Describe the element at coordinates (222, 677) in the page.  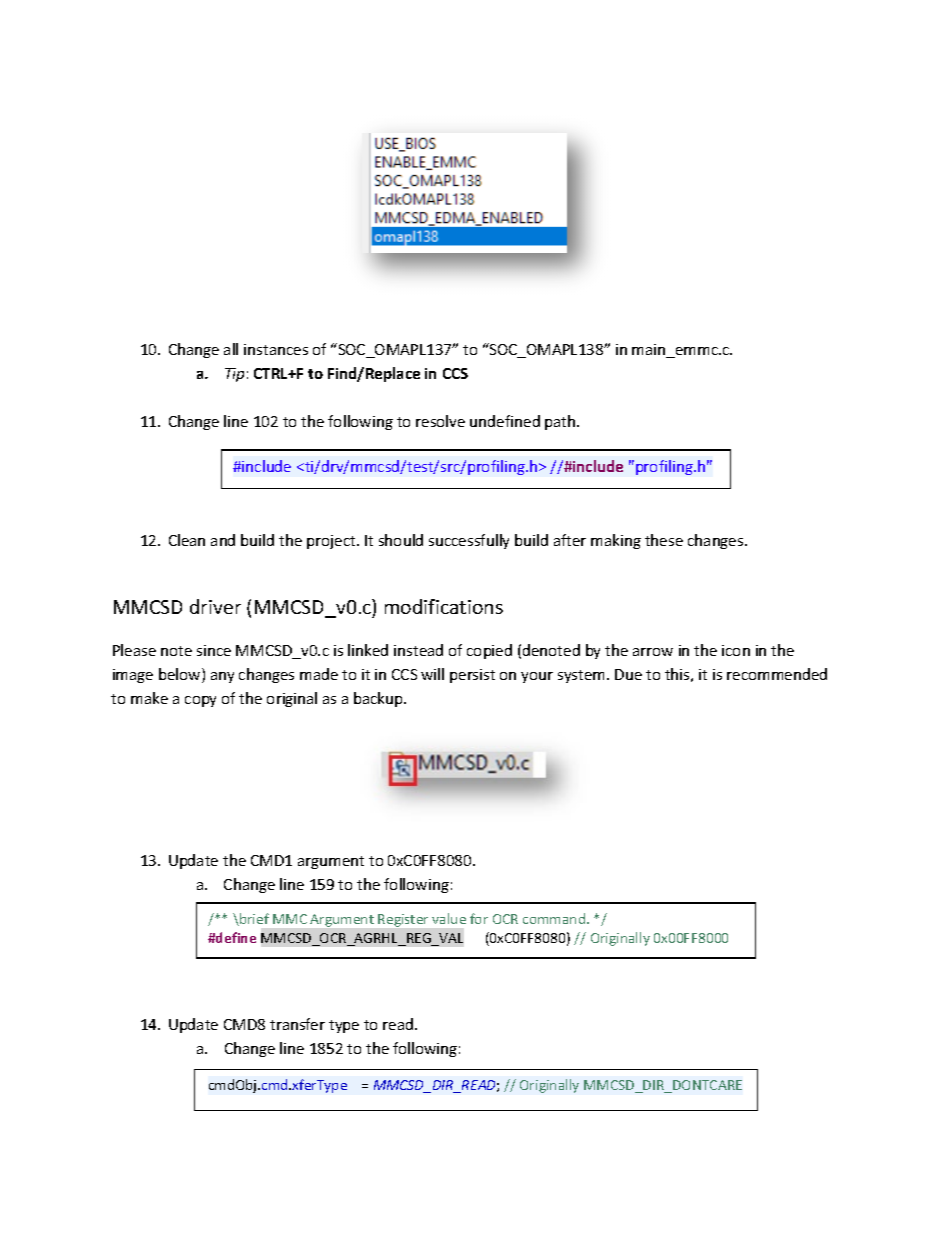
I see `any` at that location.
